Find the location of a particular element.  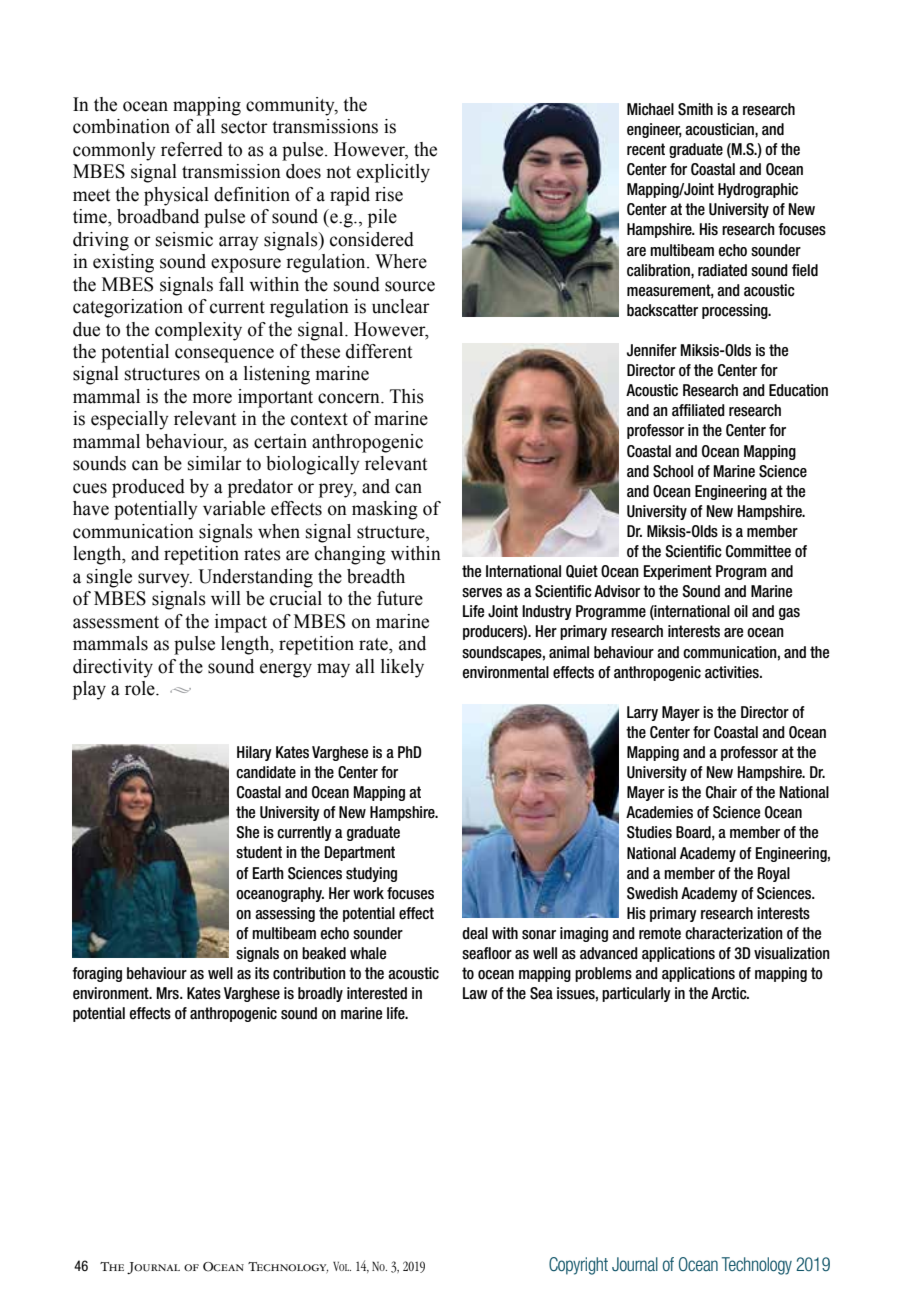

Copyright is located at coordinates (578, 1266).
